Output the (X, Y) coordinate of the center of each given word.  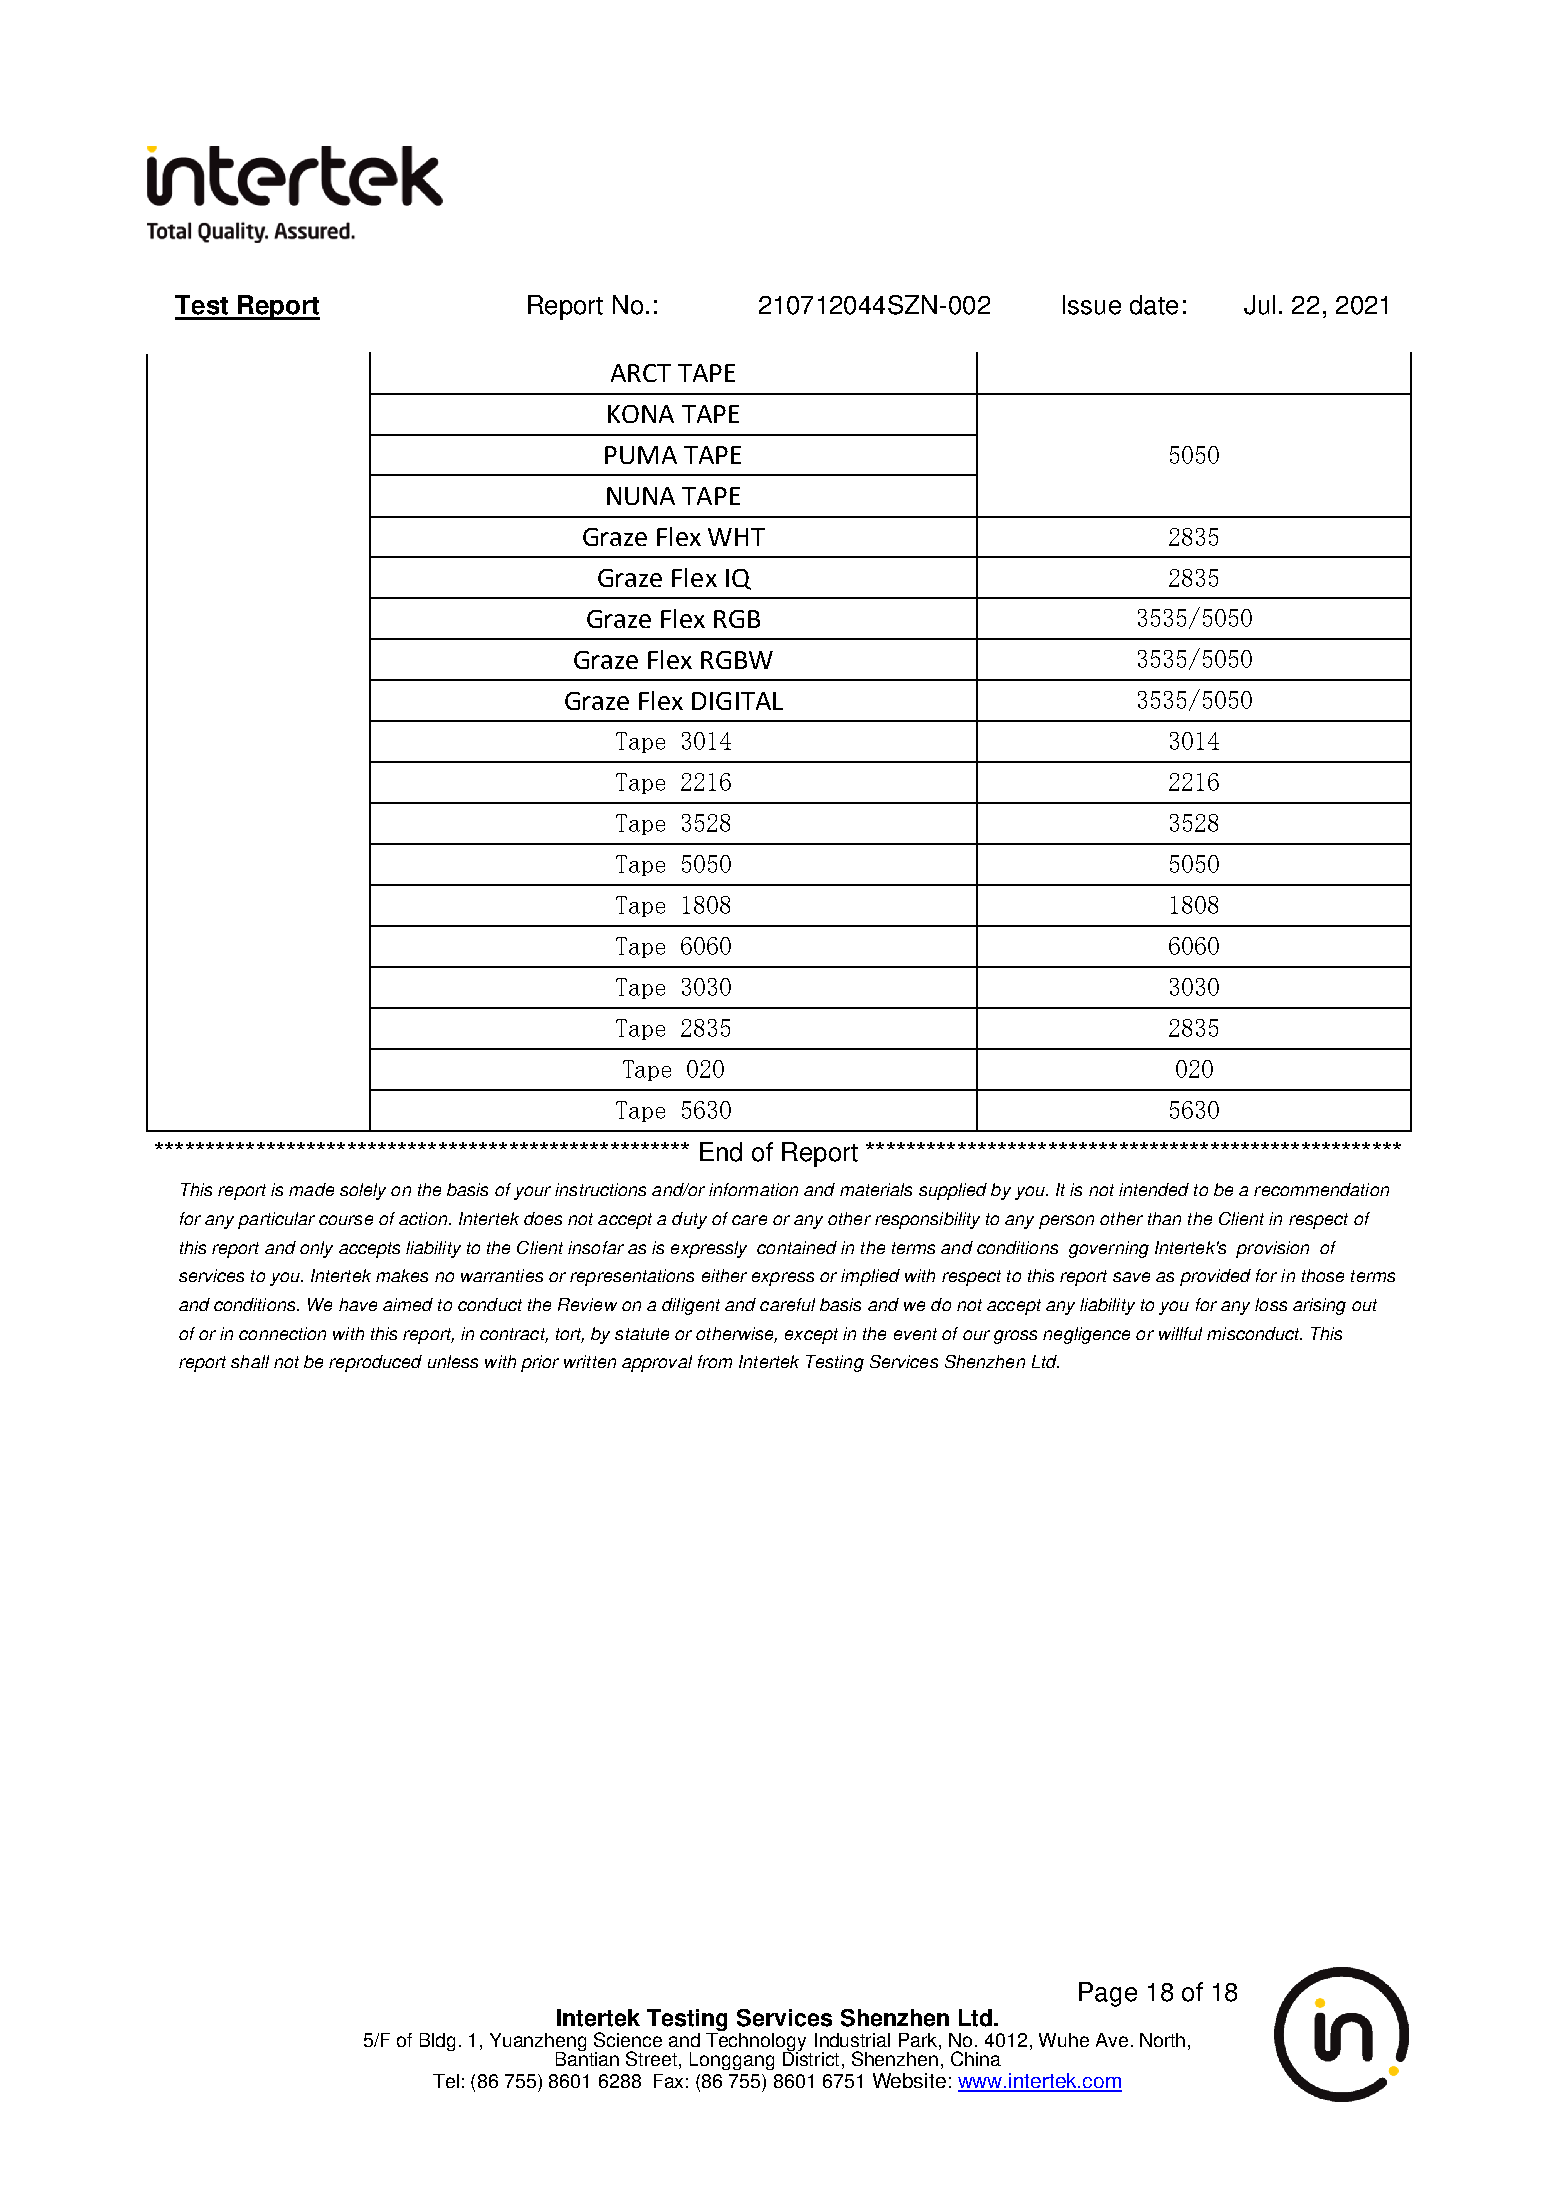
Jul (1259, 305)
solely (363, 1191)
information (753, 1189)
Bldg (437, 2042)
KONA (641, 414)
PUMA (641, 455)
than (1164, 1218)
